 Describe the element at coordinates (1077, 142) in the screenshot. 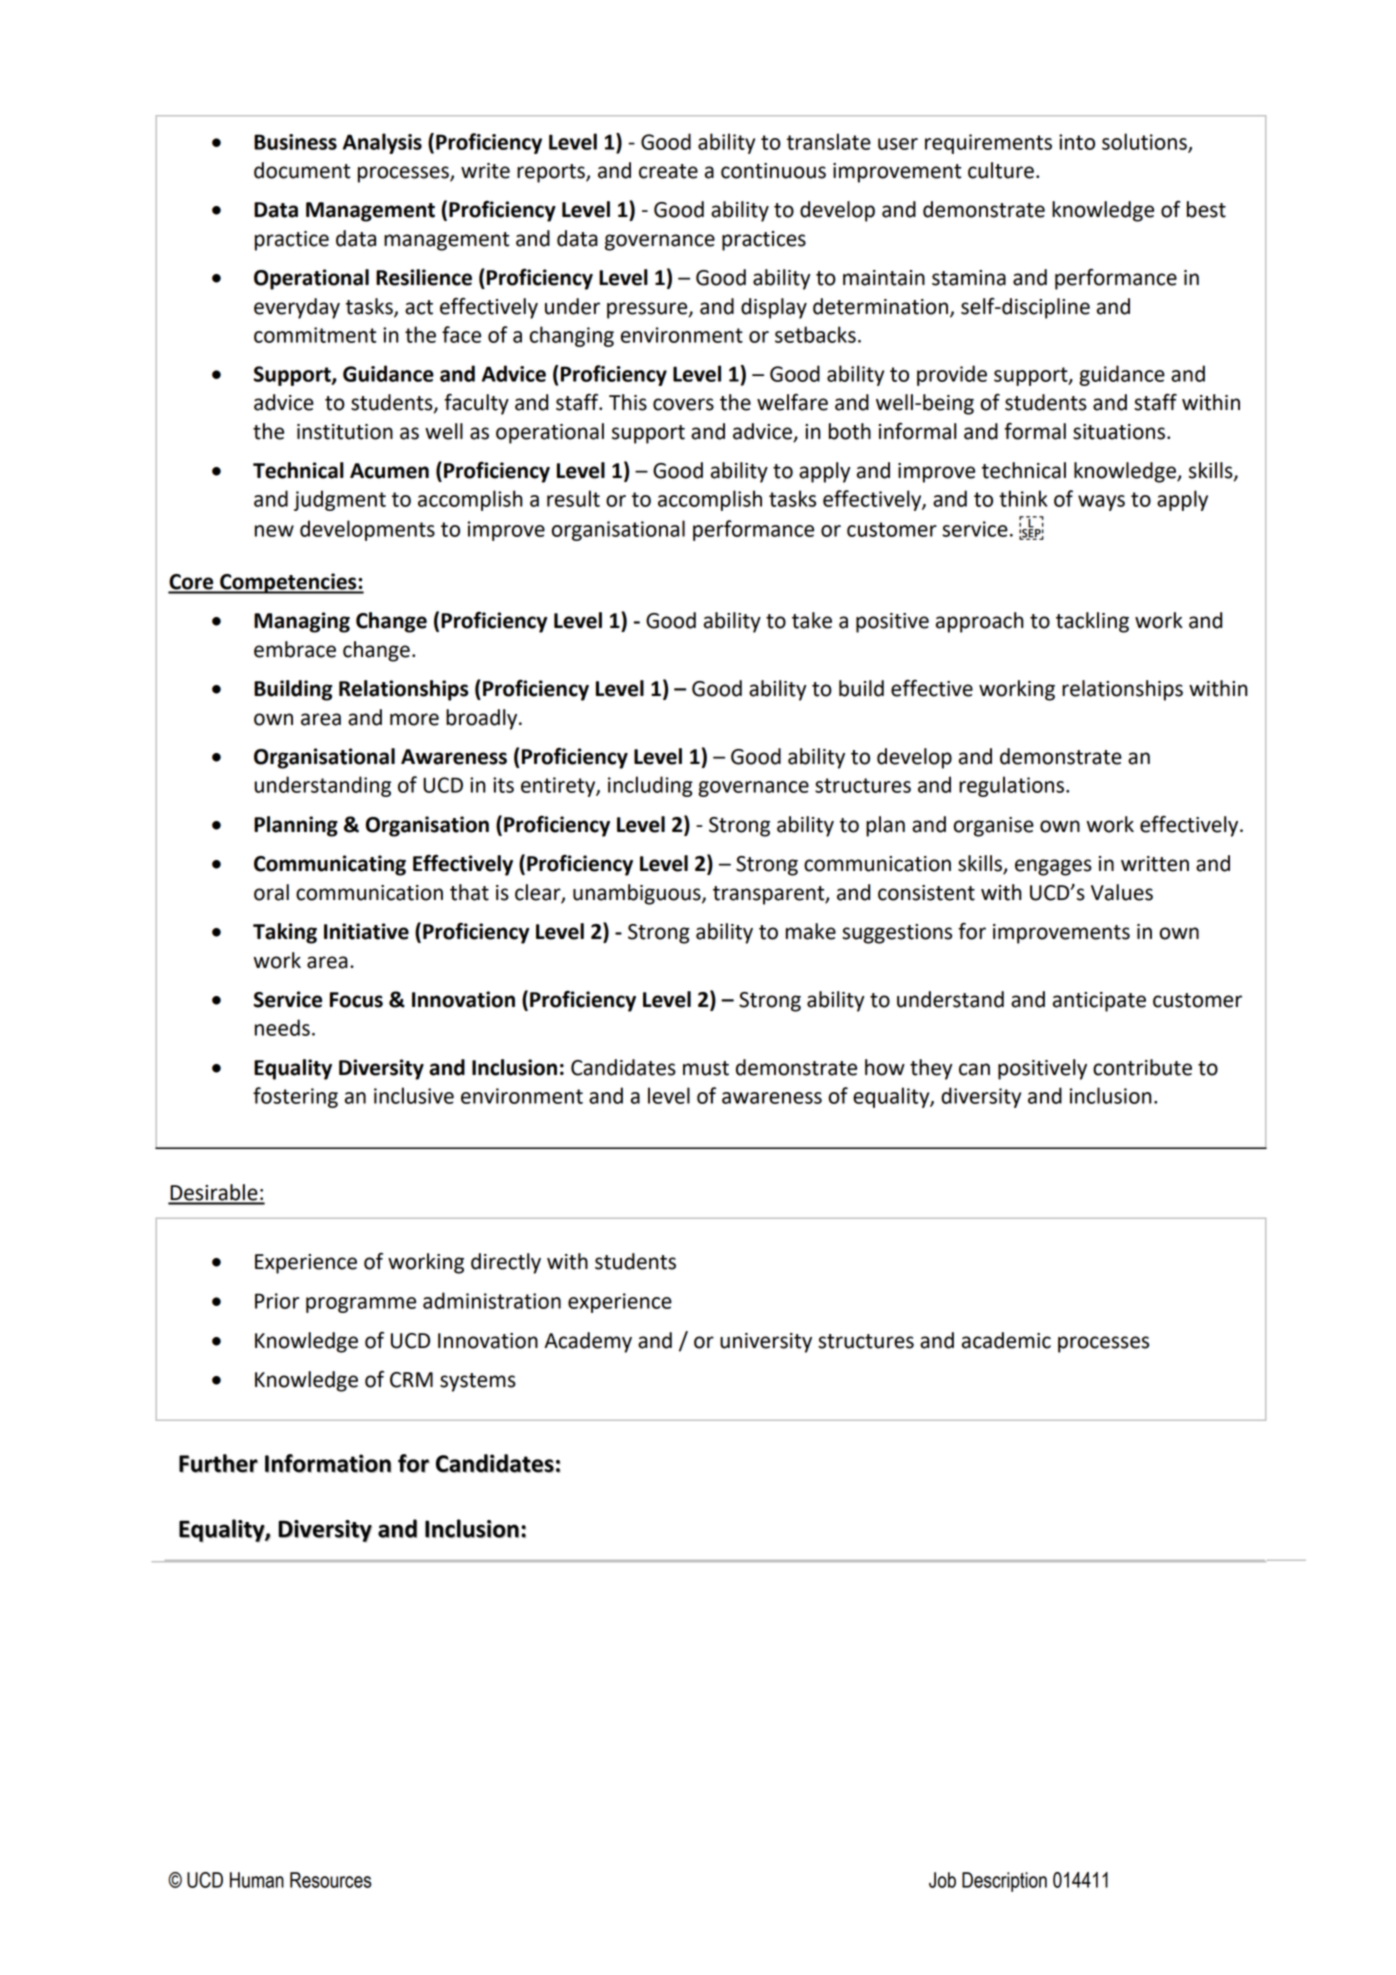

I see `into` at that location.
